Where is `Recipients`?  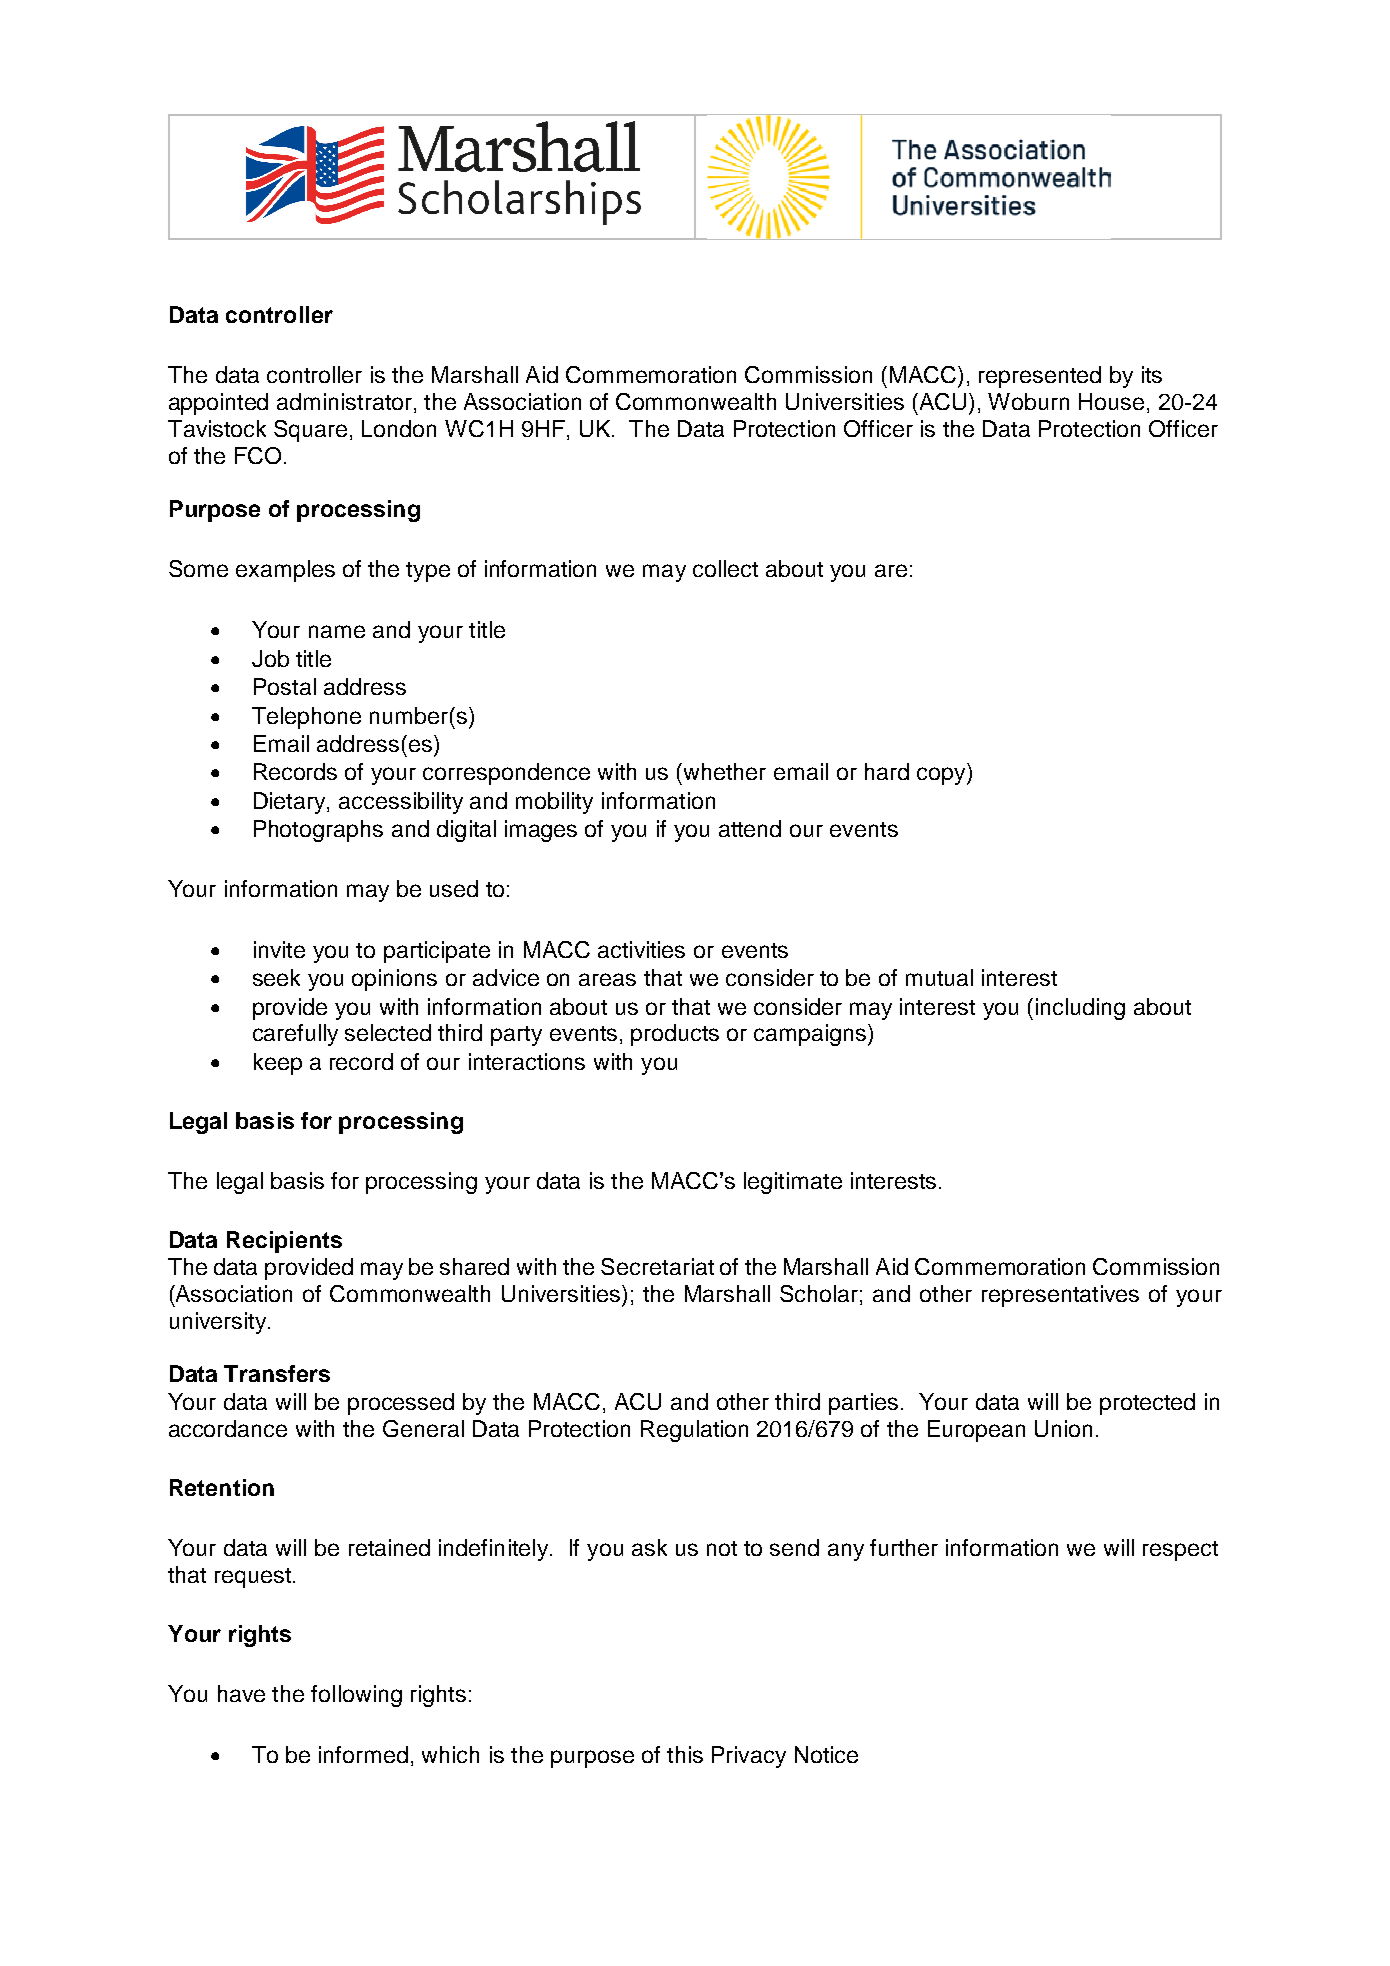 Recipients is located at coordinates (284, 1242).
